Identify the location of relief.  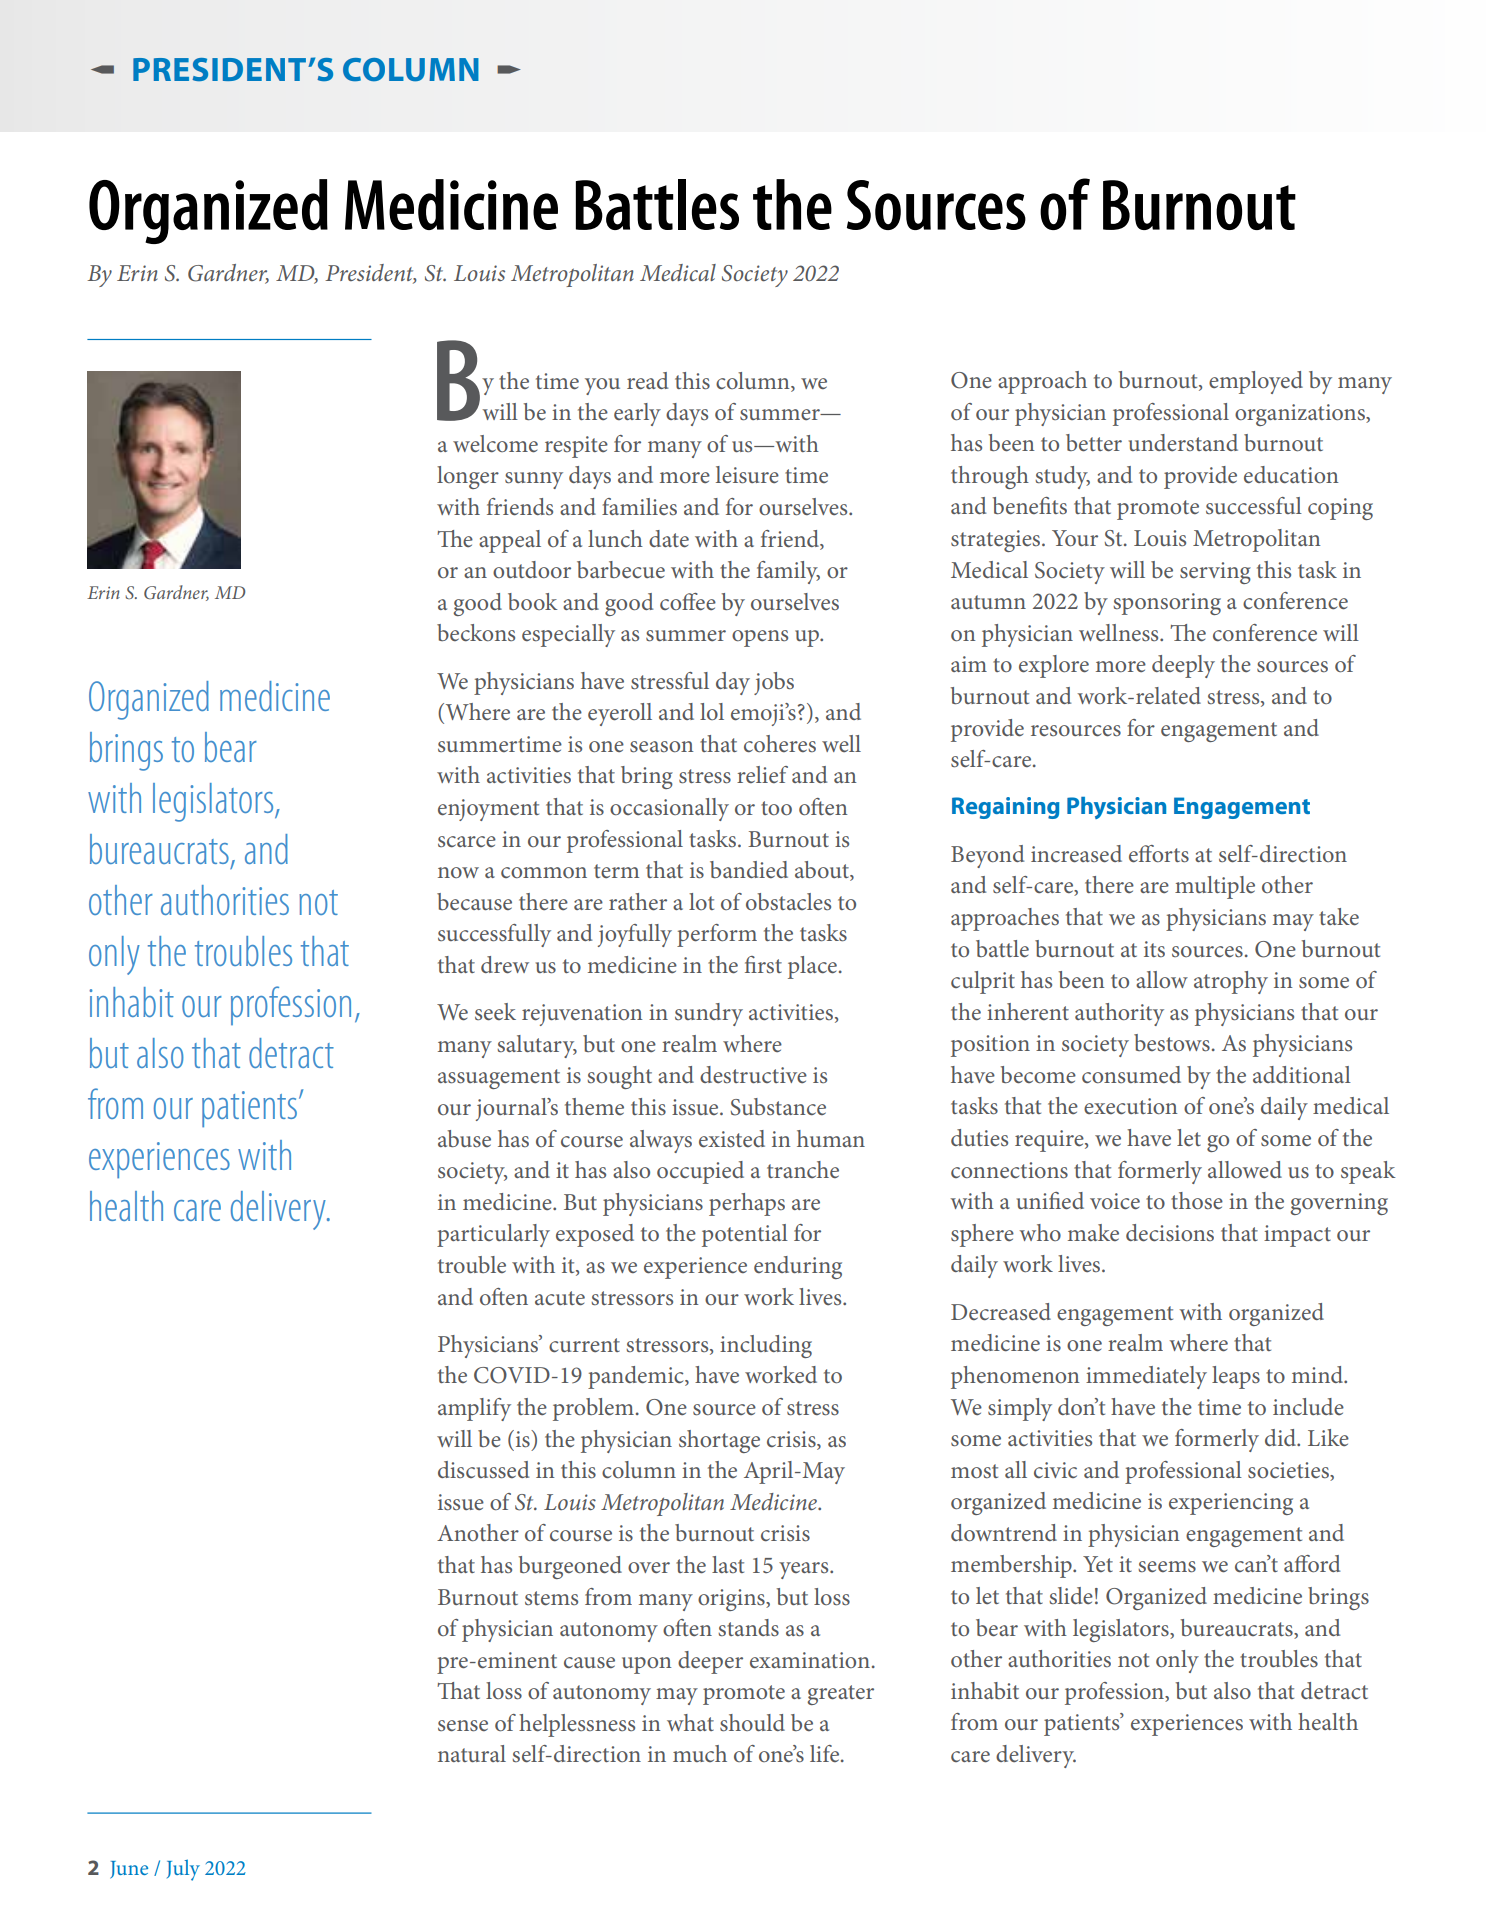
(762, 774).
